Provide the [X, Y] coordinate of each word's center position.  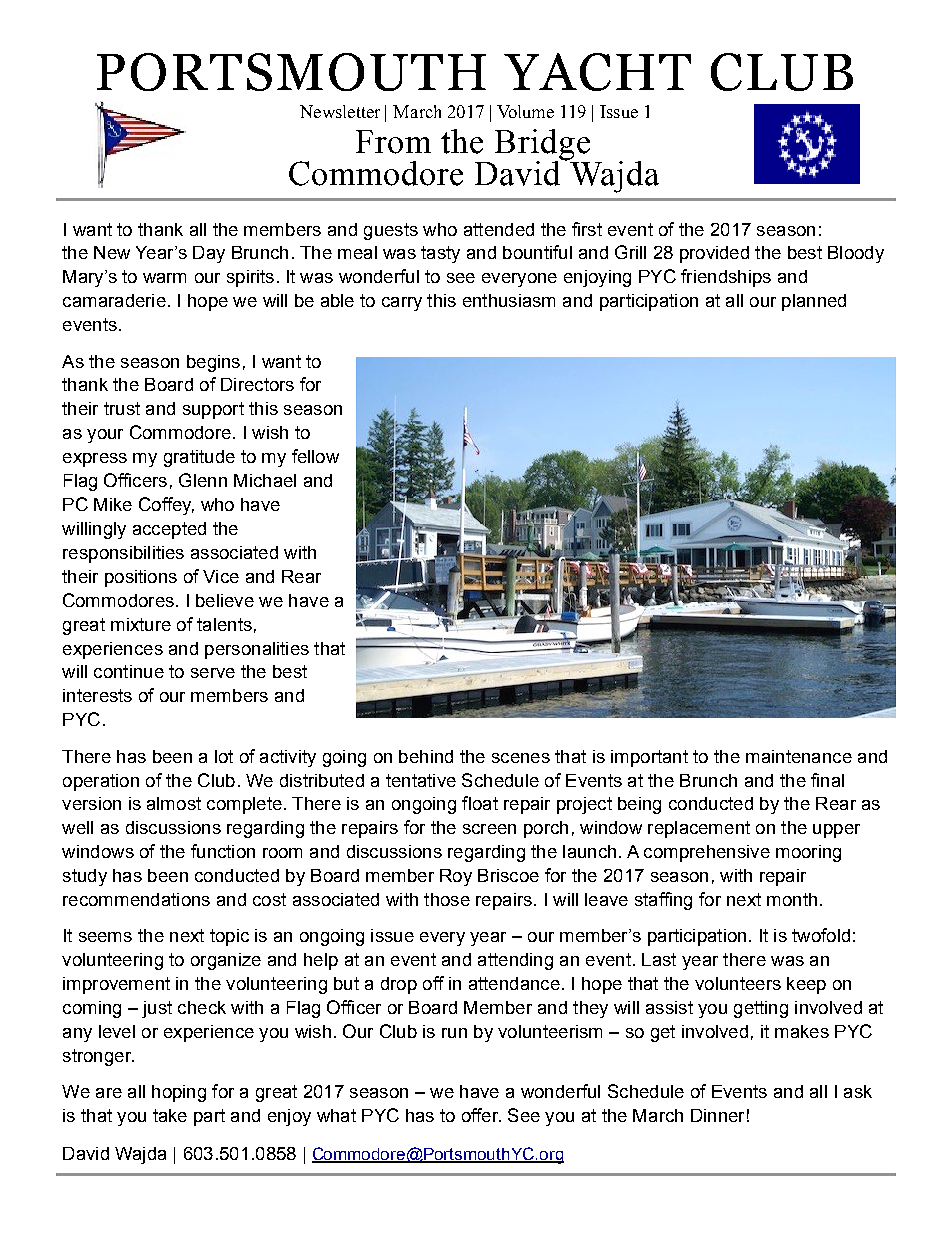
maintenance [799, 756]
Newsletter [340, 111]
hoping [179, 1093]
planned [814, 302]
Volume [525, 111]
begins [213, 363]
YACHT [597, 72]
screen [489, 829]
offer [481, 1115]
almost [174, 803]
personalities [257, 650]
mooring [808, 853]
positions [141, 578]
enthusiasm [509, 300]
